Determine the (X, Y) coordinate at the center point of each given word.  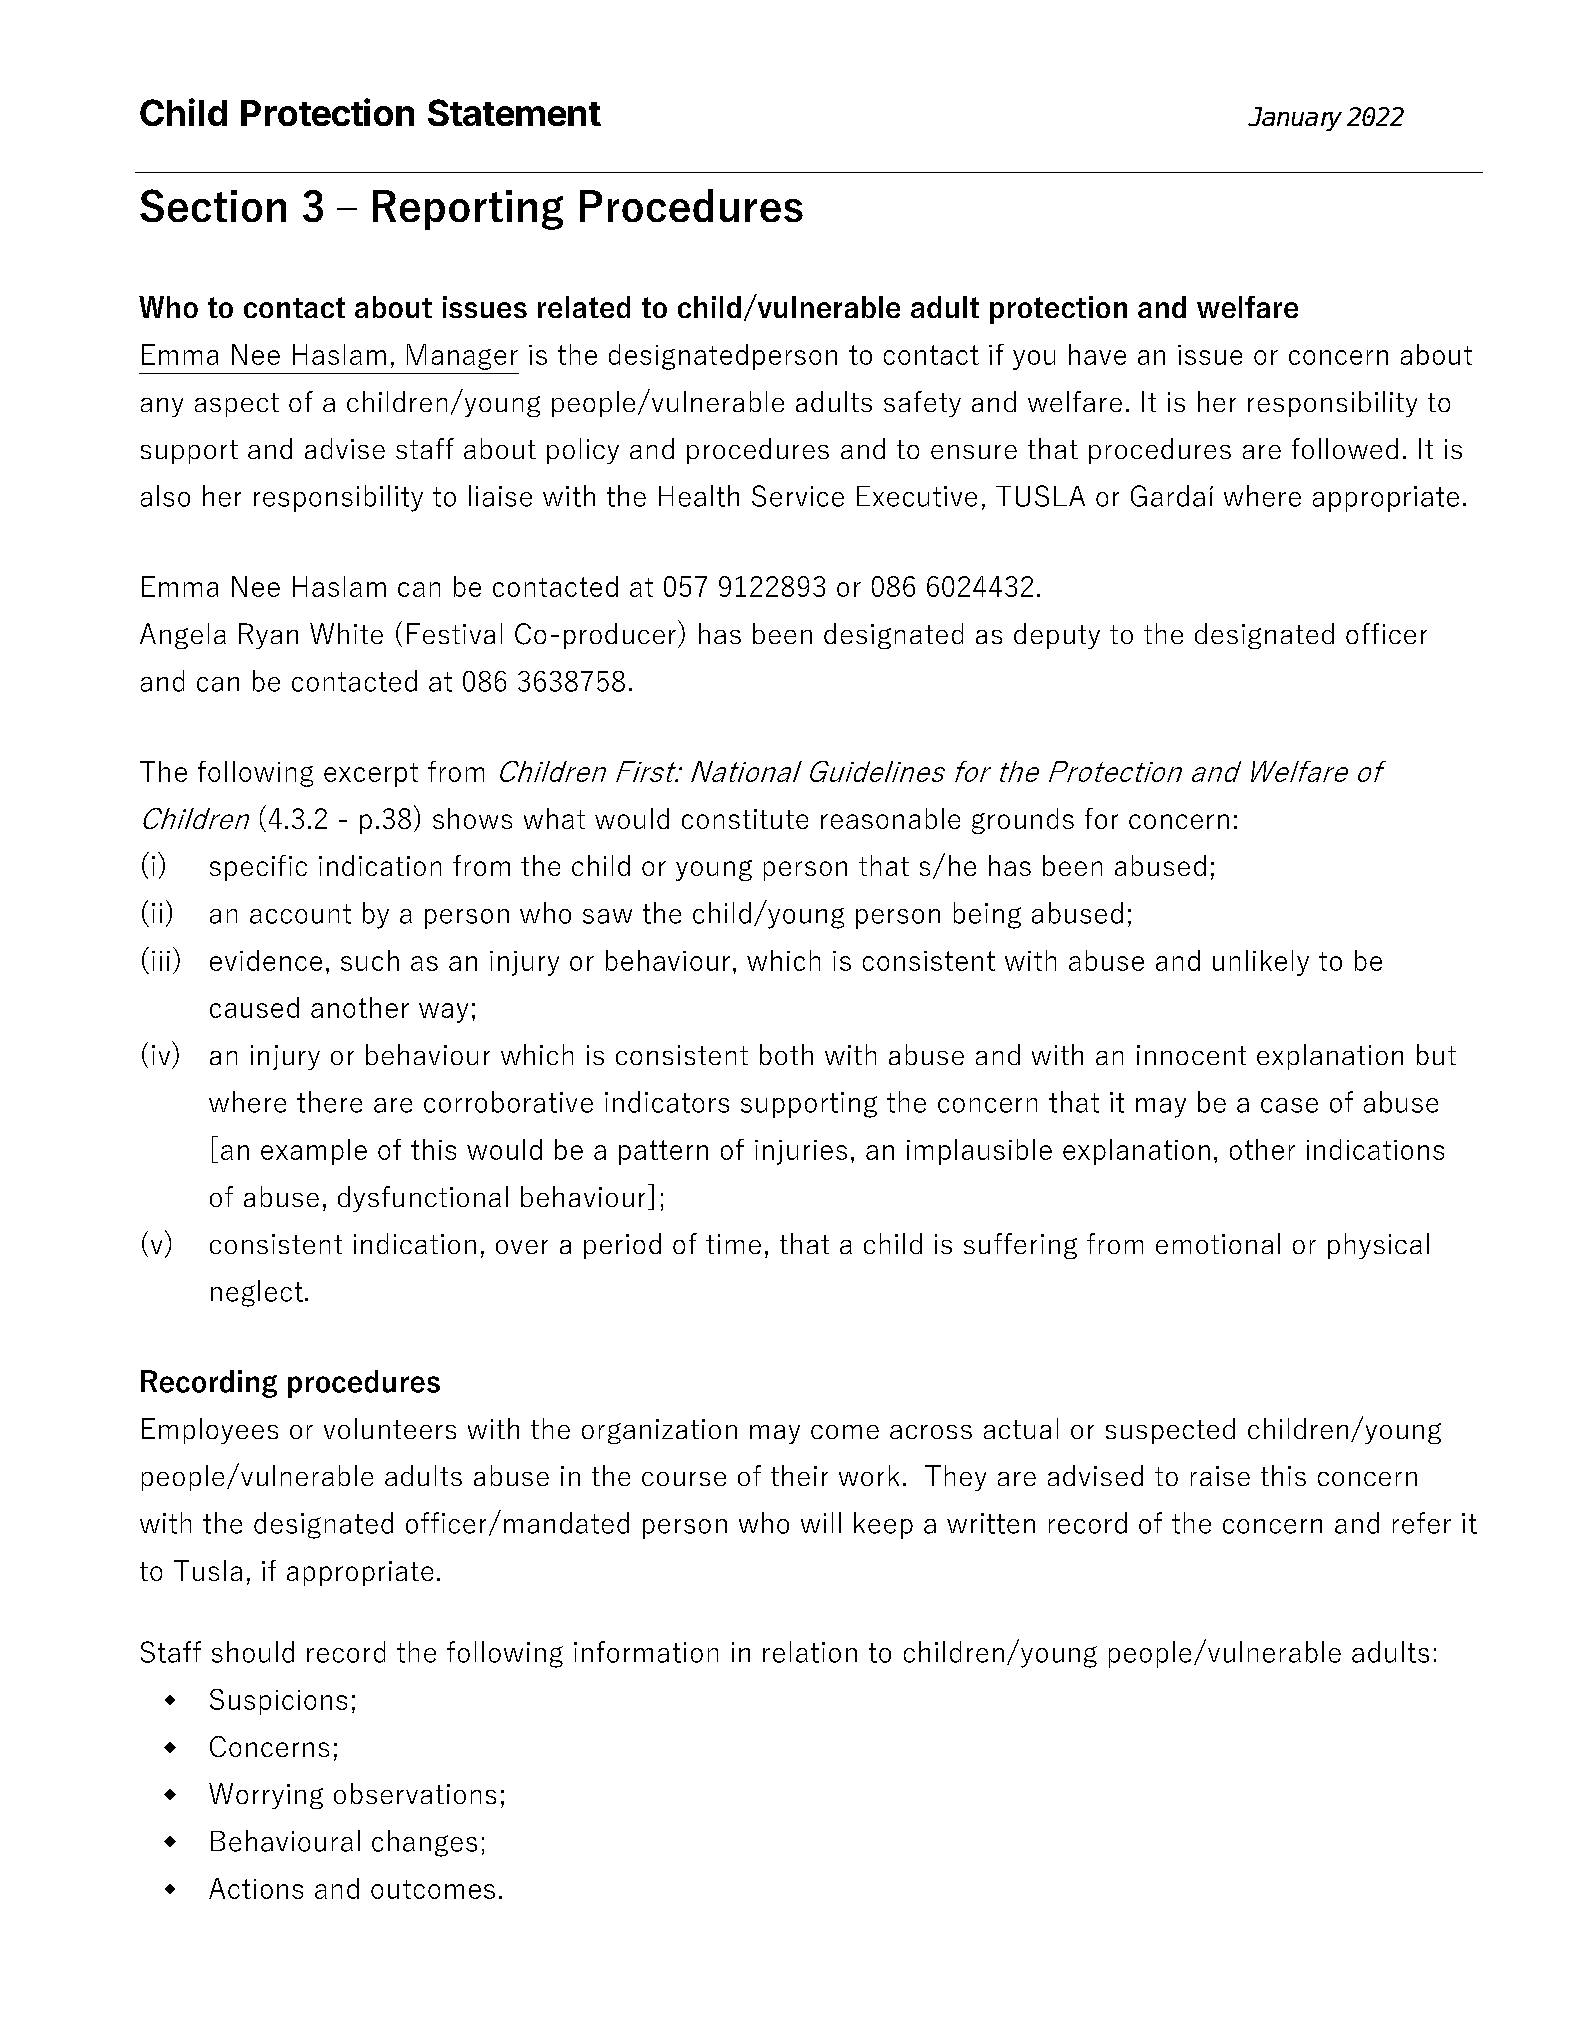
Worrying (266, 1796)
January (1295, 119)
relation (810, 1652)
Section (213, 205)
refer (1422, 1523)
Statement (514, 112)
